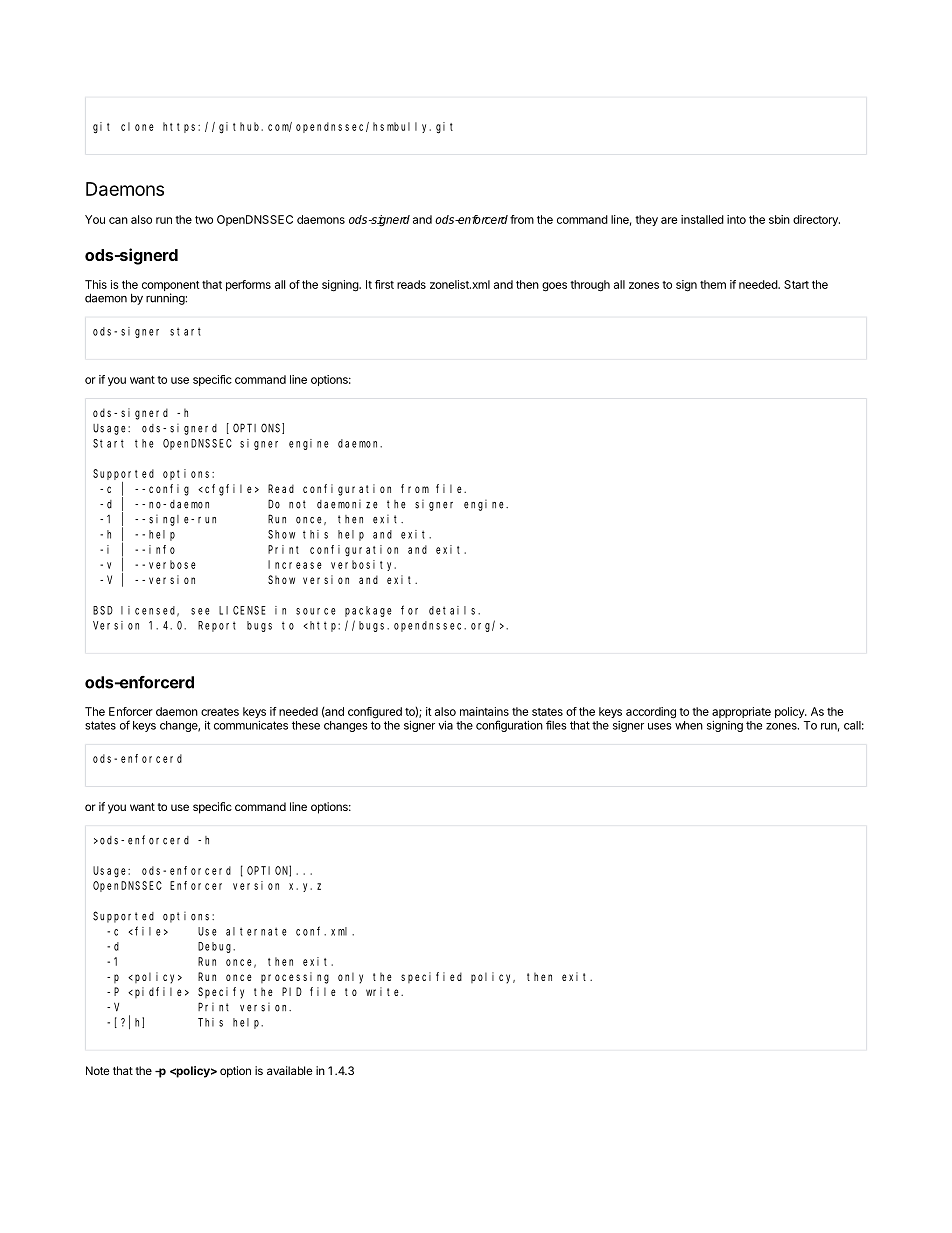  Describe the element at coordinates (741, 712) in the page. I see `appropriate` at that location.
